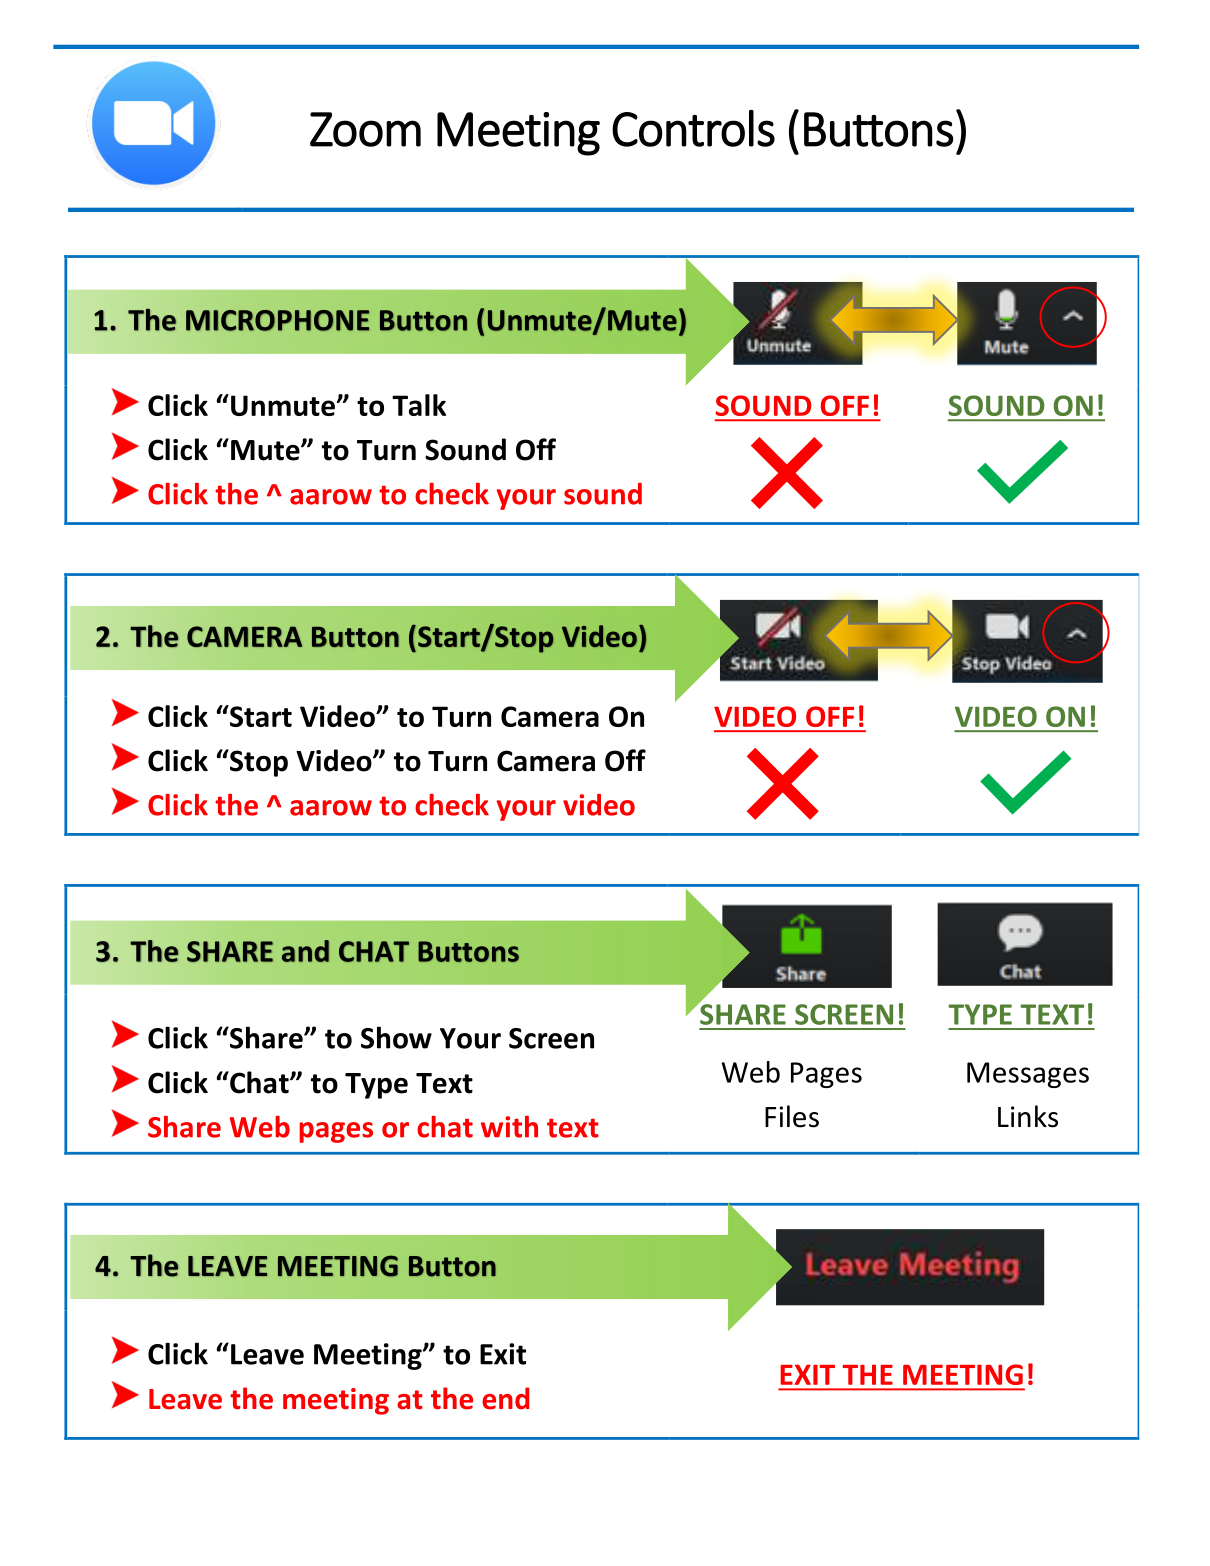  Describe the element at coordinates (505, 1398) in the screenshot. I see `end` at that location.
